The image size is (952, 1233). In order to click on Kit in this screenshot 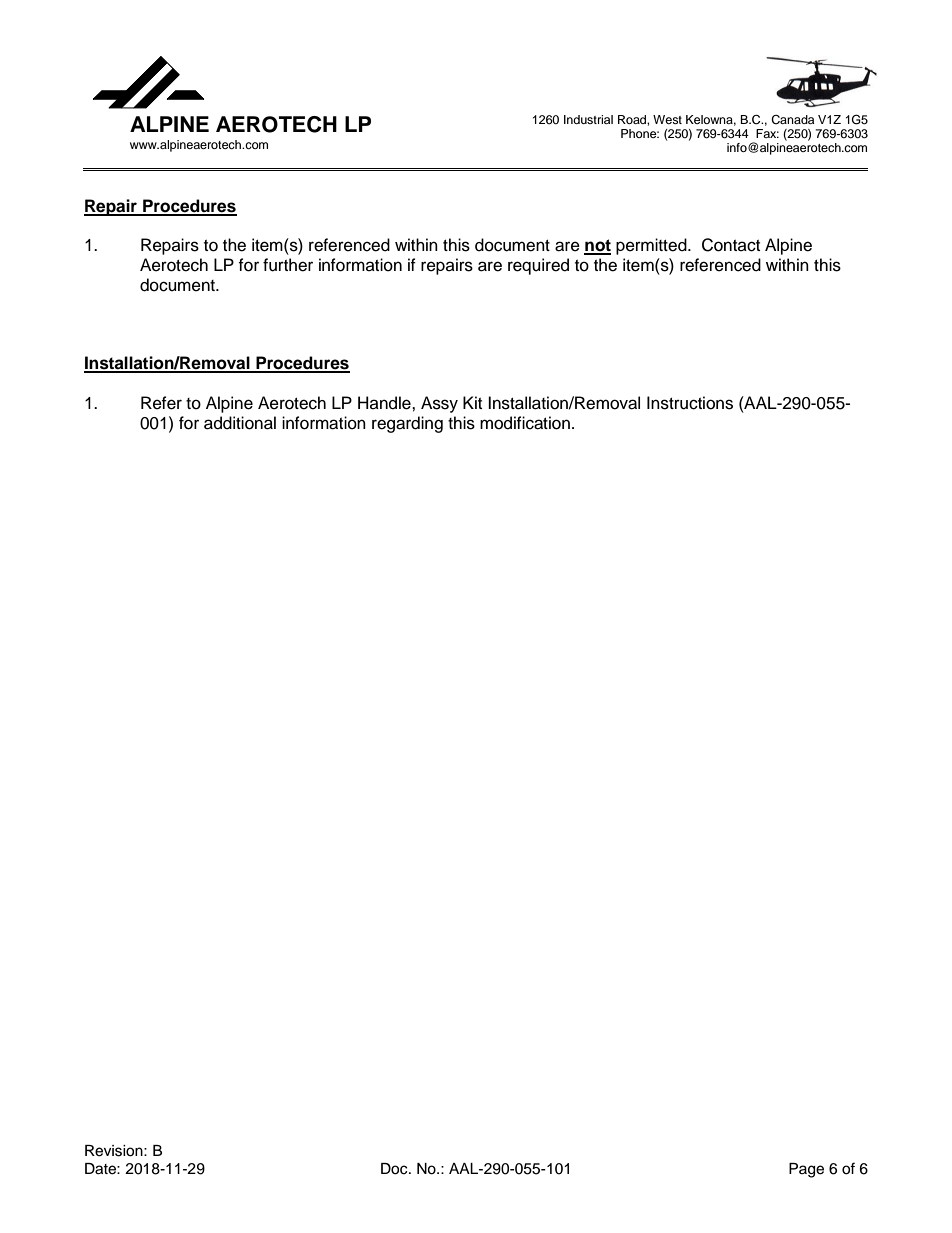, I will do `click(472, 402)`.
